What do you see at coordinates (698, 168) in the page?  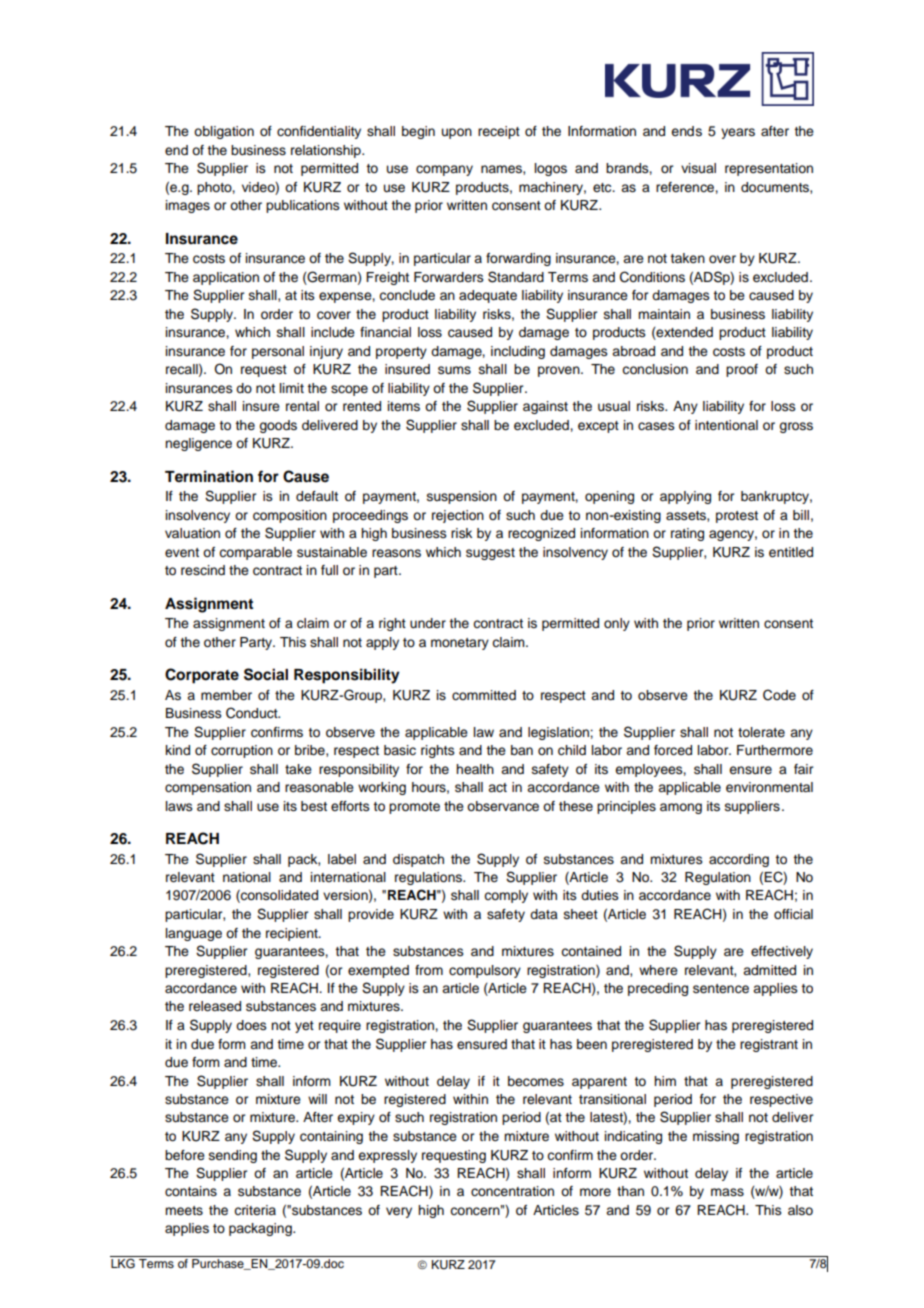 I see `visual` at bounding box center [698, 168].
